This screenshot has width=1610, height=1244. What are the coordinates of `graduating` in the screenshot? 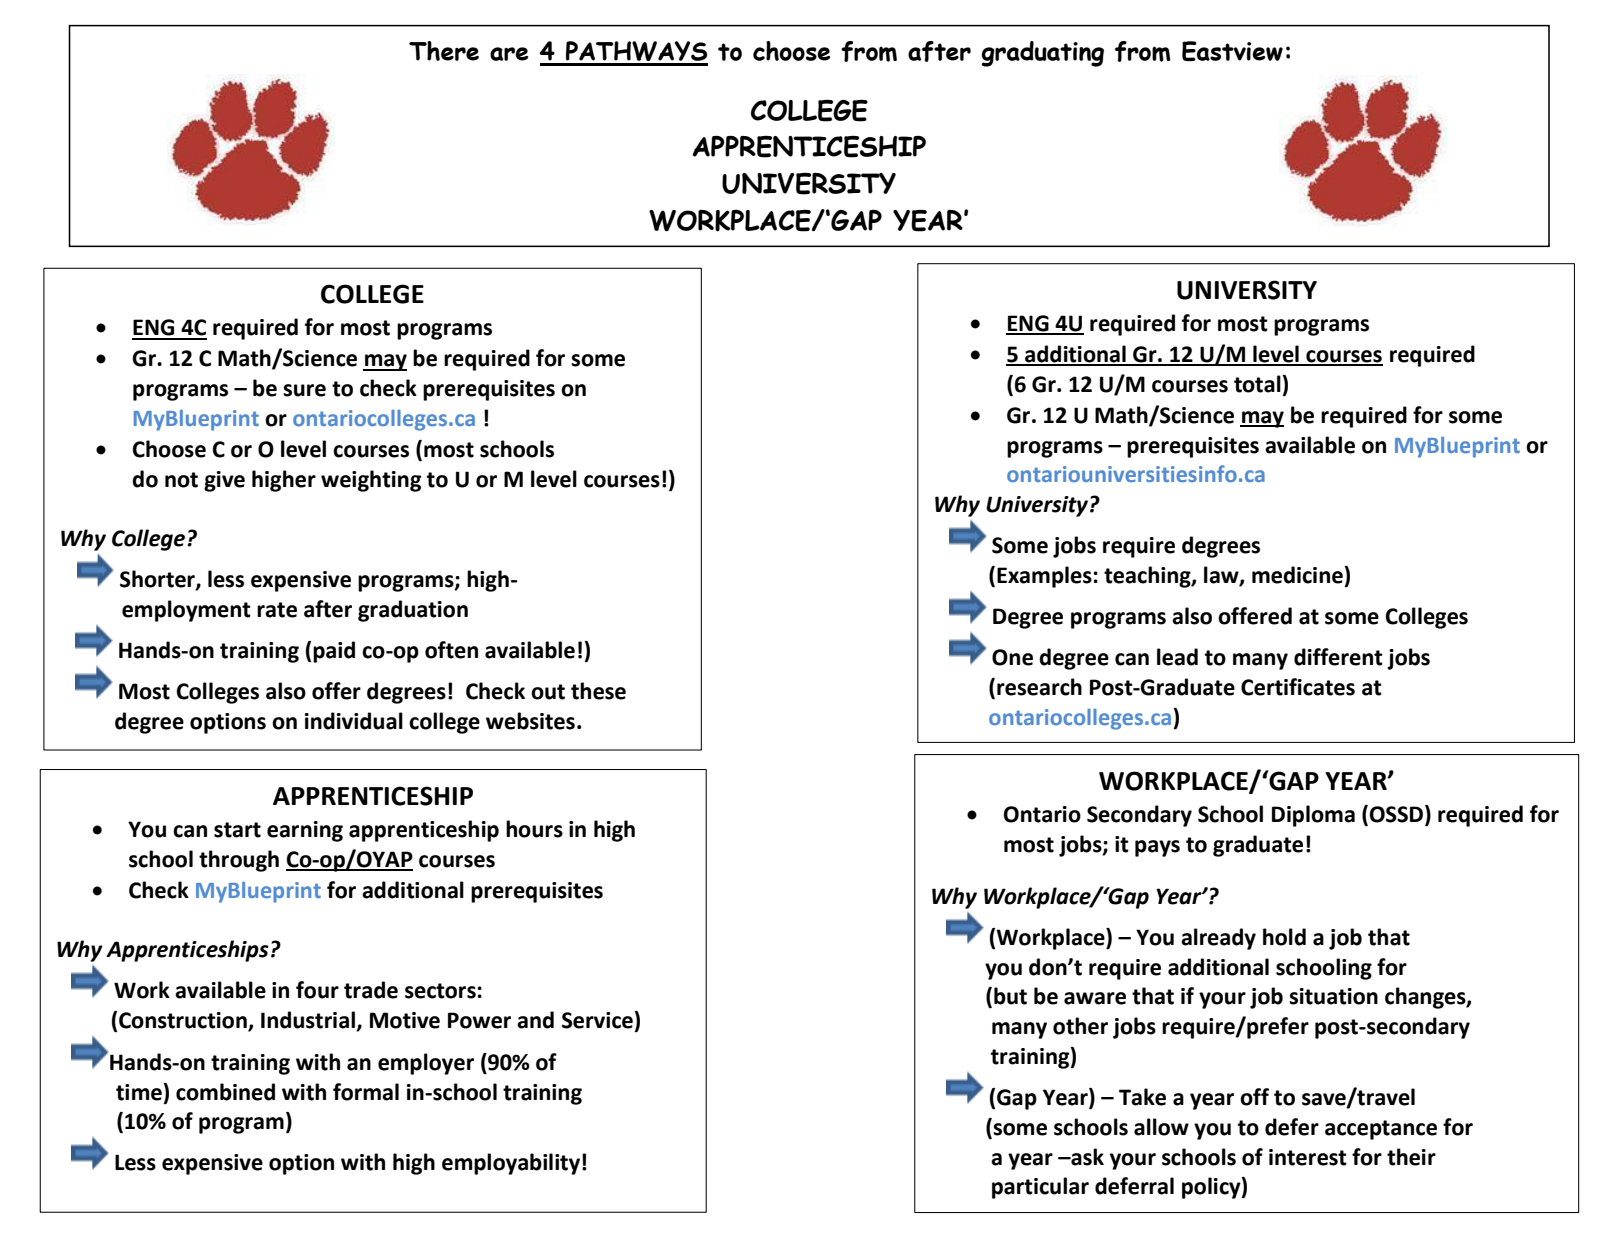 It's located at (1042, 54).
